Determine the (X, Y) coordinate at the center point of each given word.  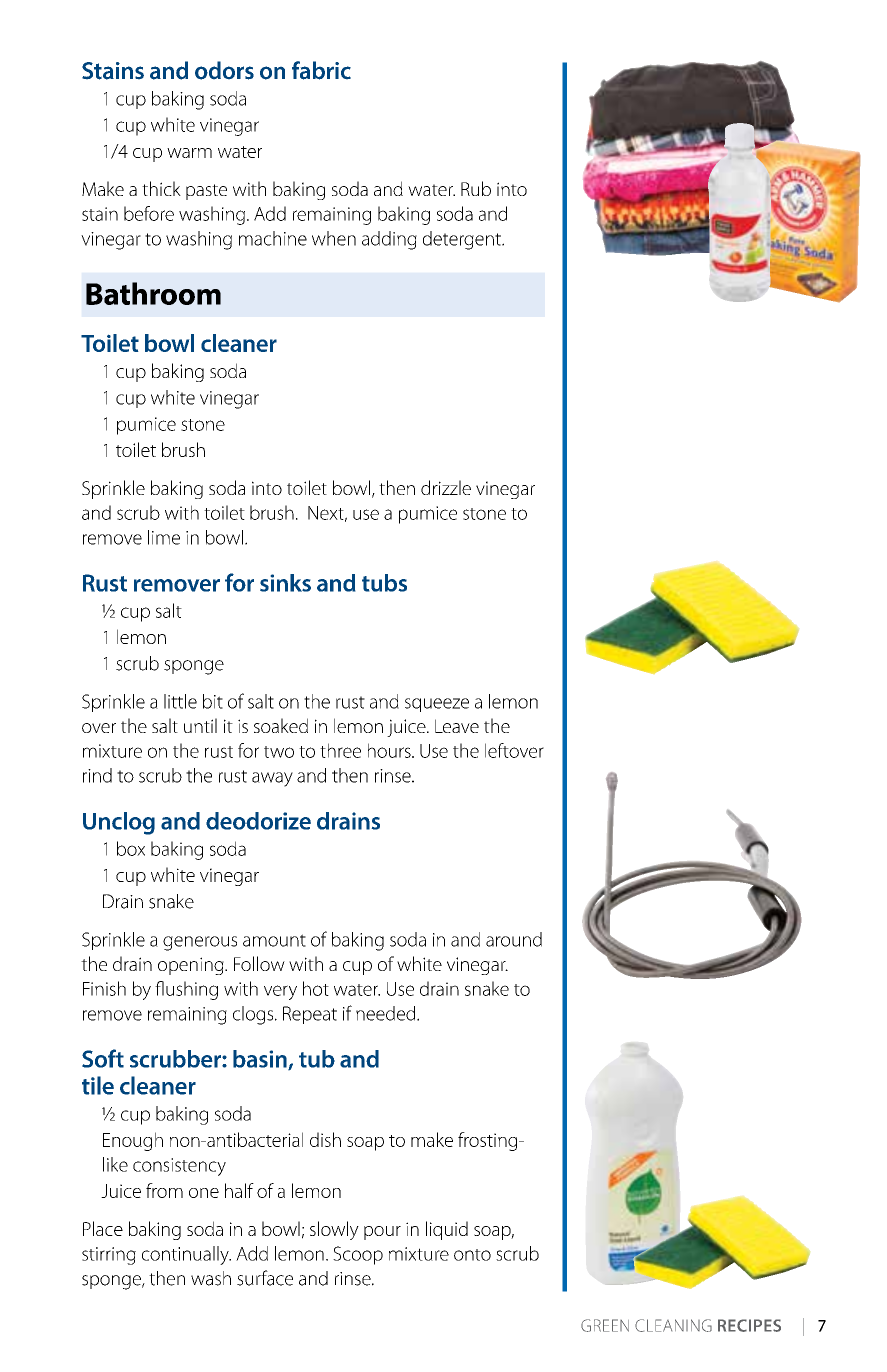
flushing (186, 990)
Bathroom (153, 293)
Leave (457, 726)
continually (186, 1255)
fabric (321, 70)
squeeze (437, 705)
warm (189, 153)
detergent (463, 240)
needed (387, 1013)
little (180, 701)
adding (389, 240)
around (514, 939)
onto (472, 1255)
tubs (384, 583)
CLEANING (673, 1325)
